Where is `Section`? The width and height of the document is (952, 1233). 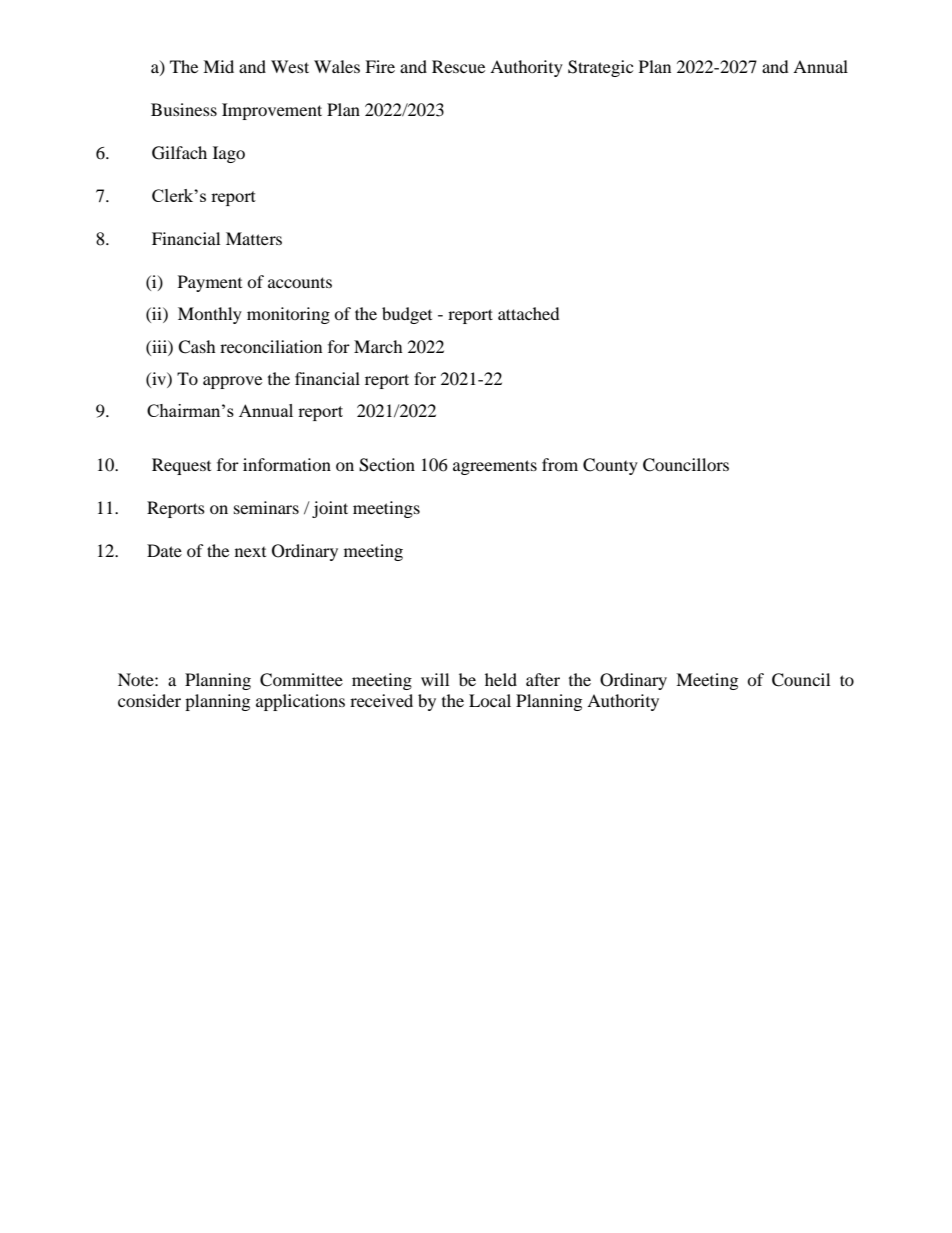
Section is located at coordinates (387, 465).
